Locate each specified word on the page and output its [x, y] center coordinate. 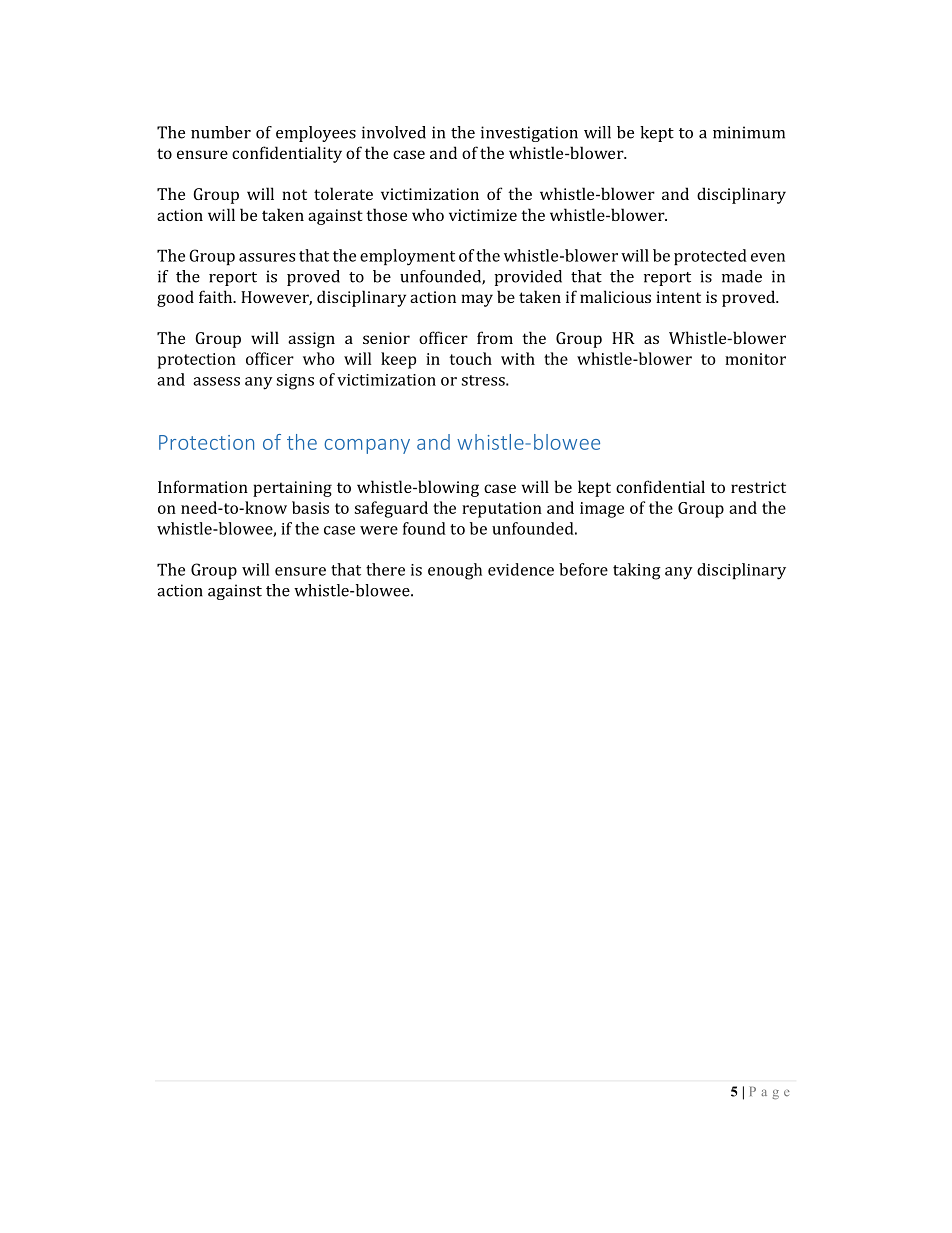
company [367, 446]
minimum [749, 132]
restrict [758, 487]
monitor [755, 359]
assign [311, 340]
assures [267, 257]
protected [710, 257]
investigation [529, 134]
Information [203, 486]
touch [471, 358]
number [221, 132]
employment [407, 257]
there [385, 569]
